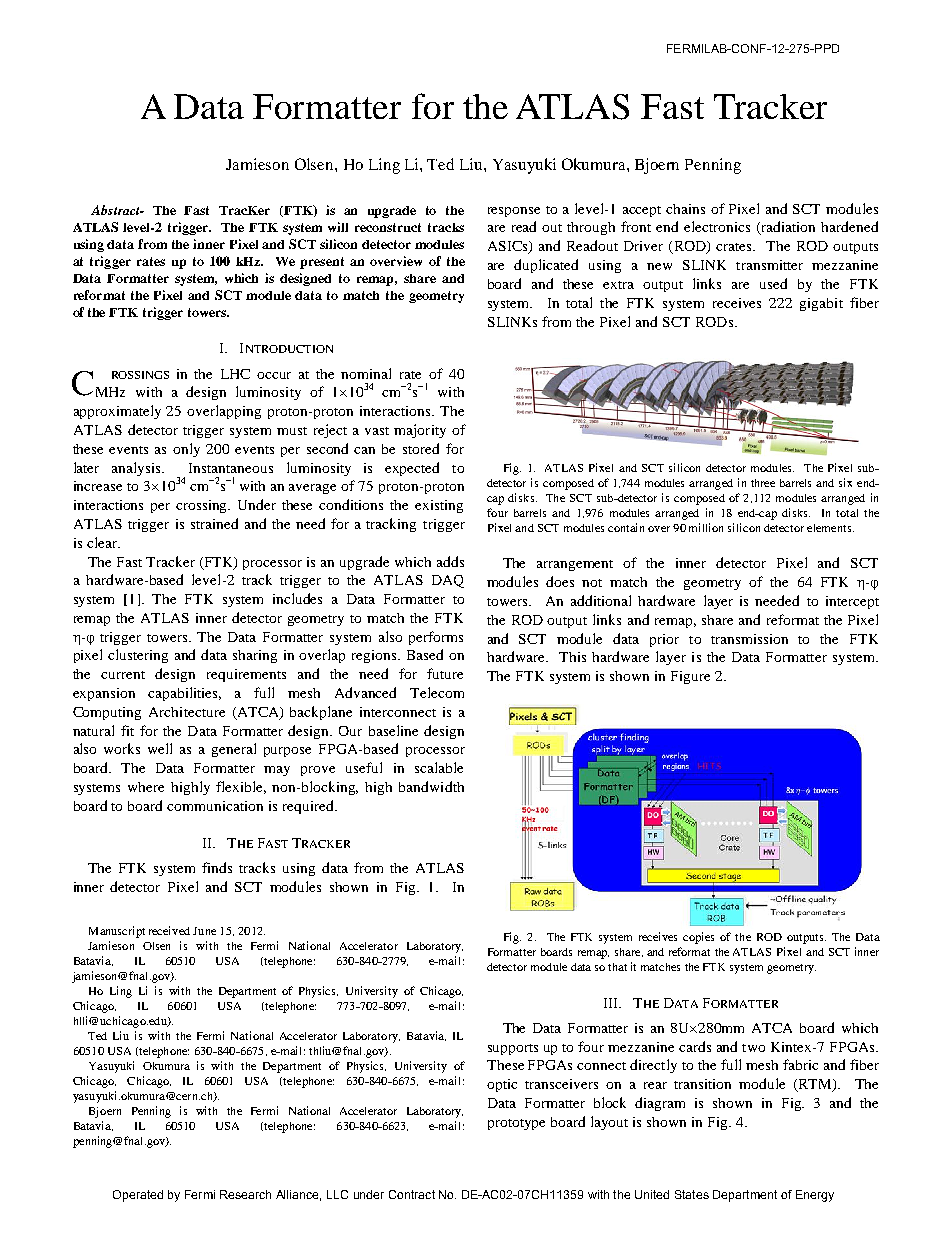 The image size is (952, 1233). I want to click on transmitter, so click(769, 265).
